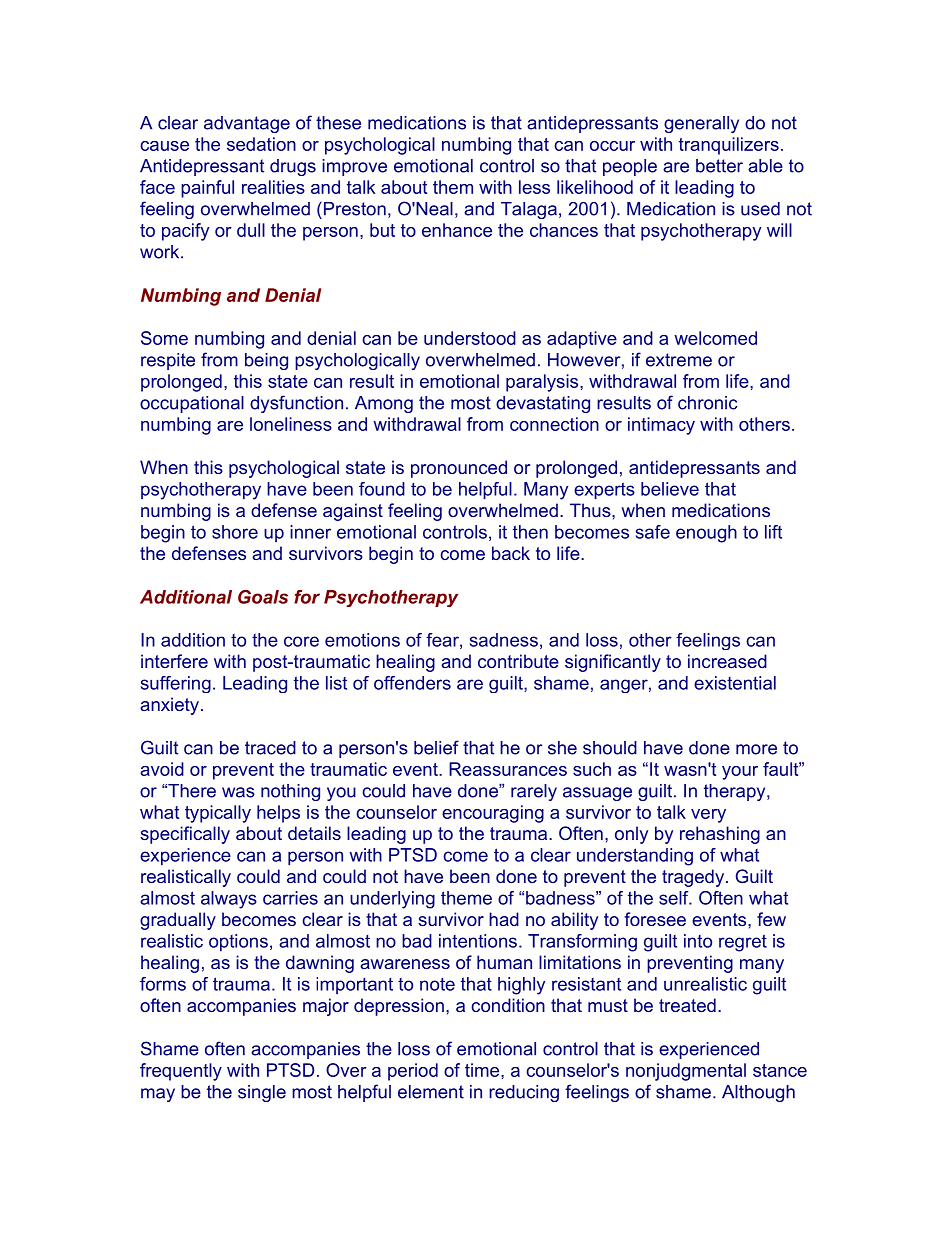 Image resolution: width=952 pixels, height=1233 pixels. Describe the element at coordinates (263, 597) in the page. I see `Goals` at that location.
